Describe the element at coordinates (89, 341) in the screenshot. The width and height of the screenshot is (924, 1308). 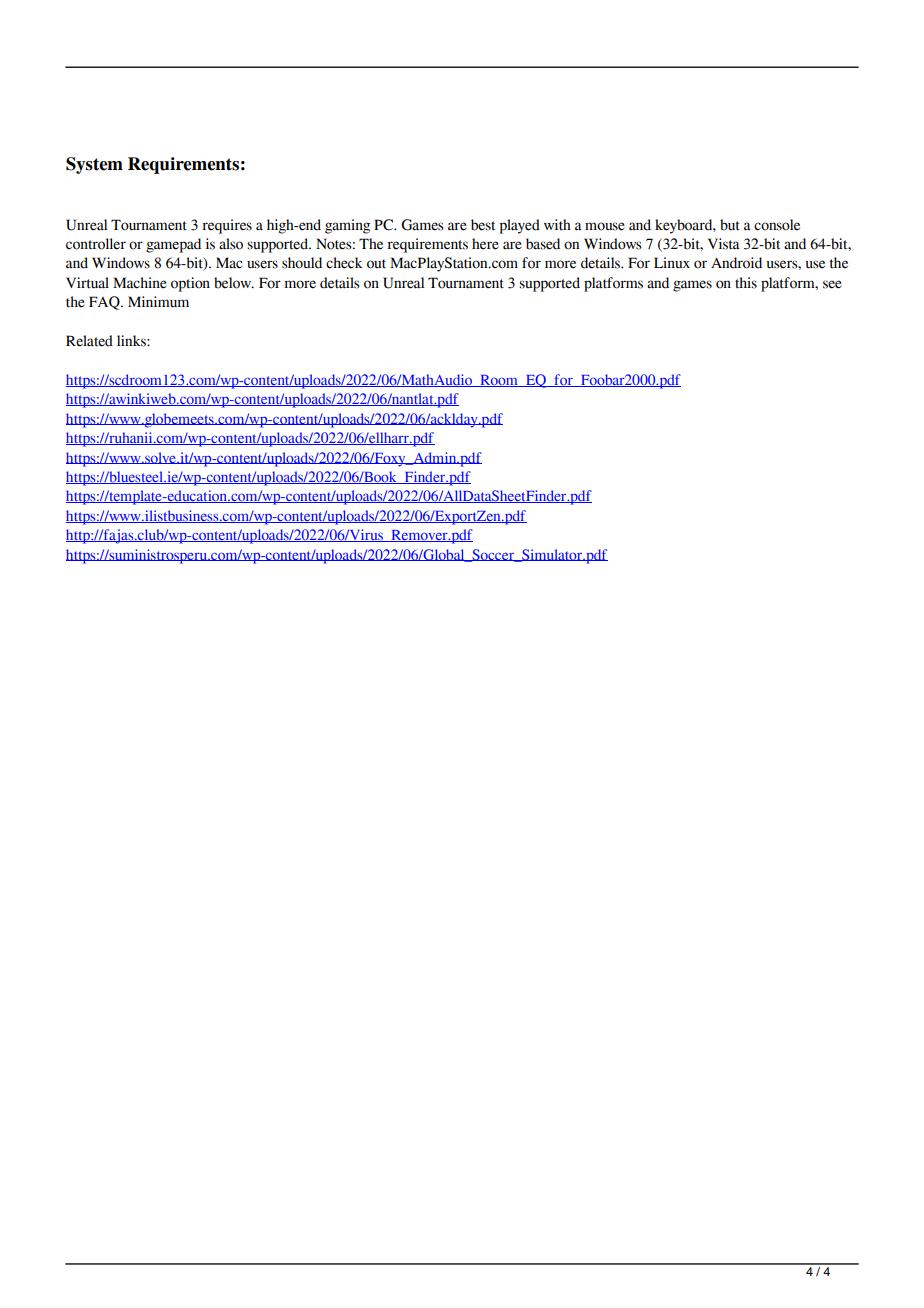
I see `Related` at that location.
